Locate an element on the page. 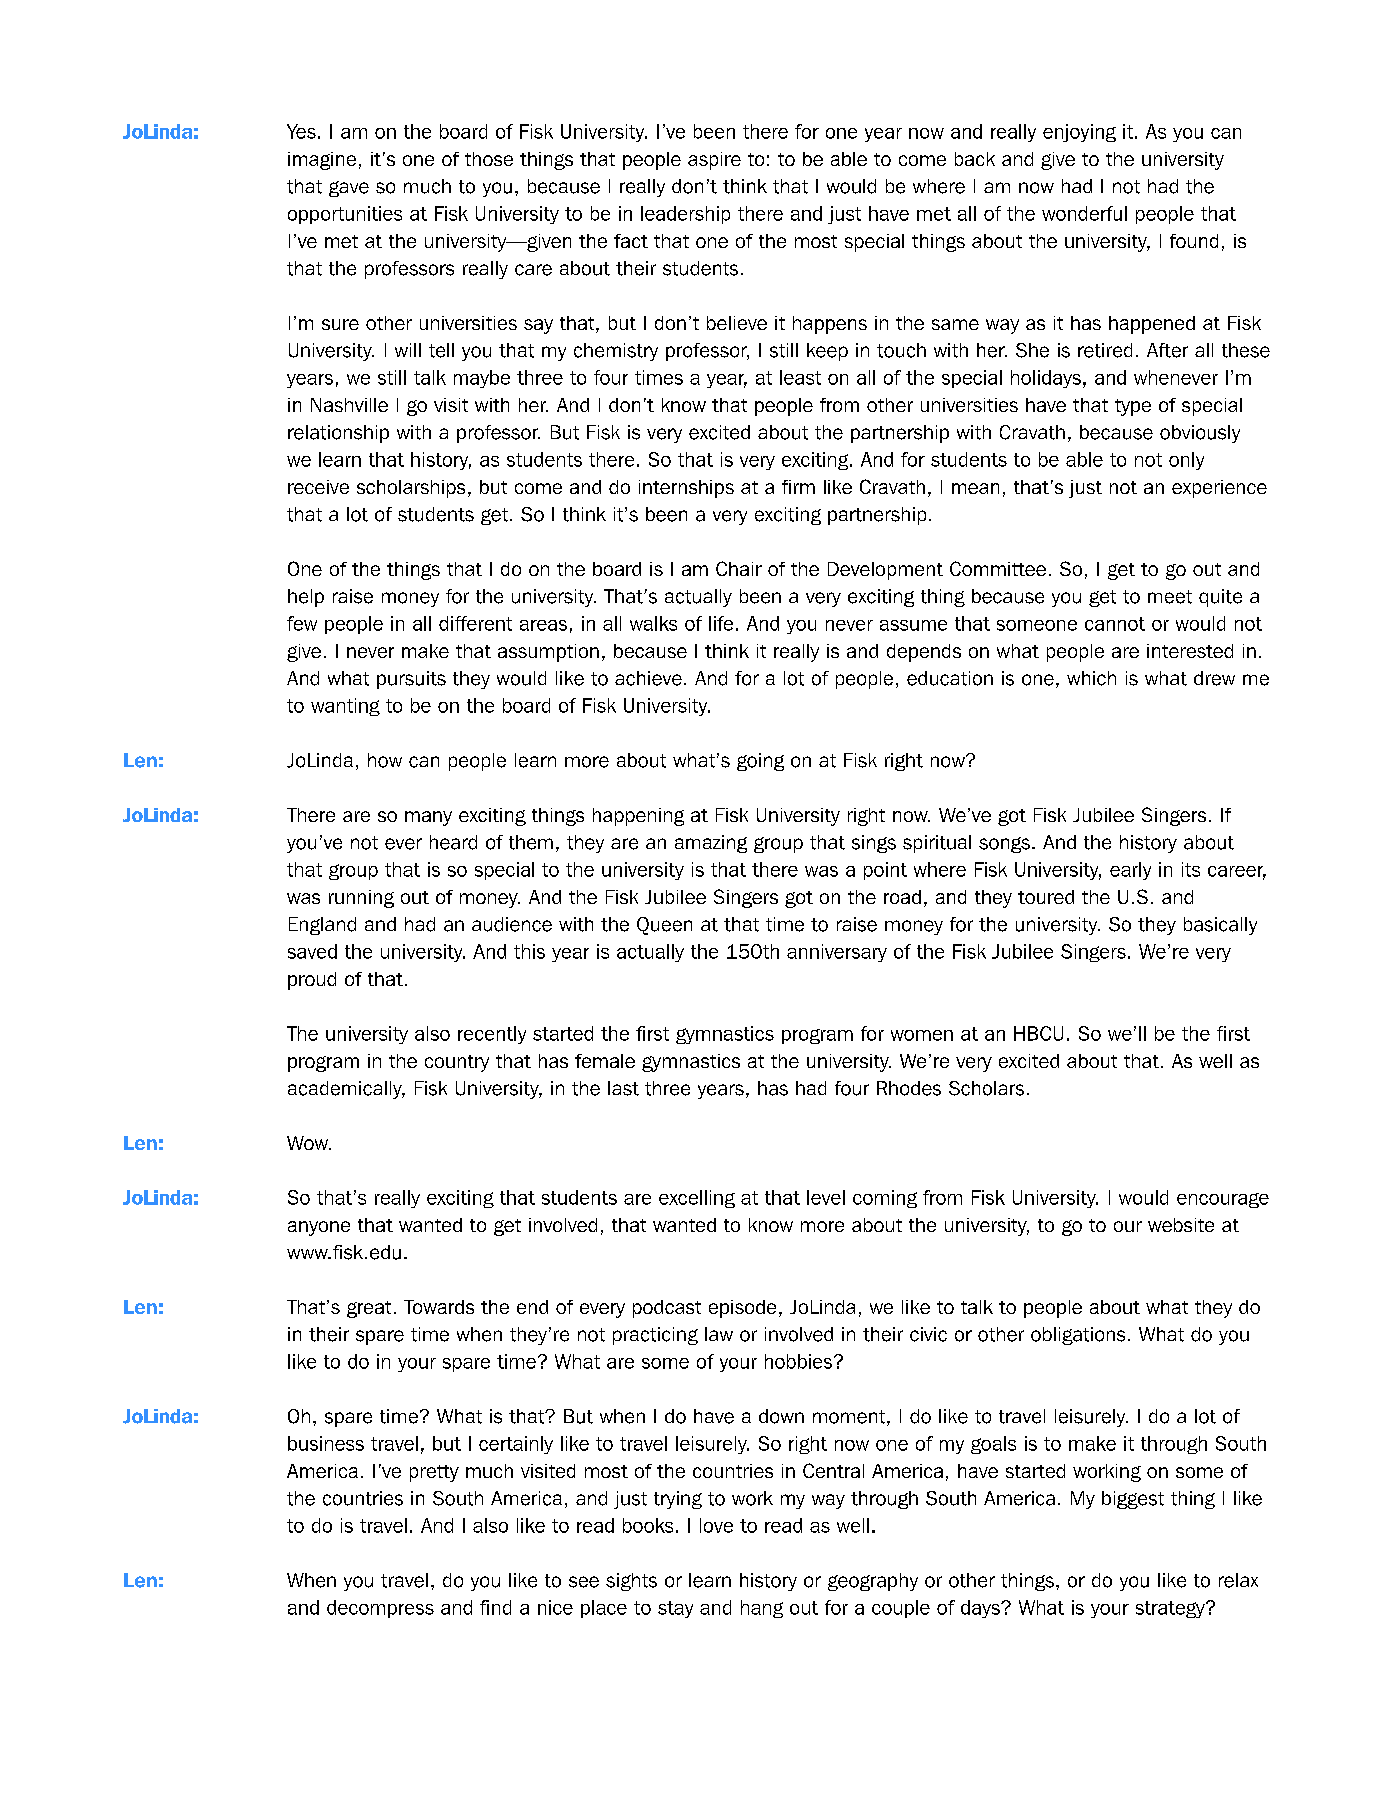  cannot is located at coordinates (1115, 624).
